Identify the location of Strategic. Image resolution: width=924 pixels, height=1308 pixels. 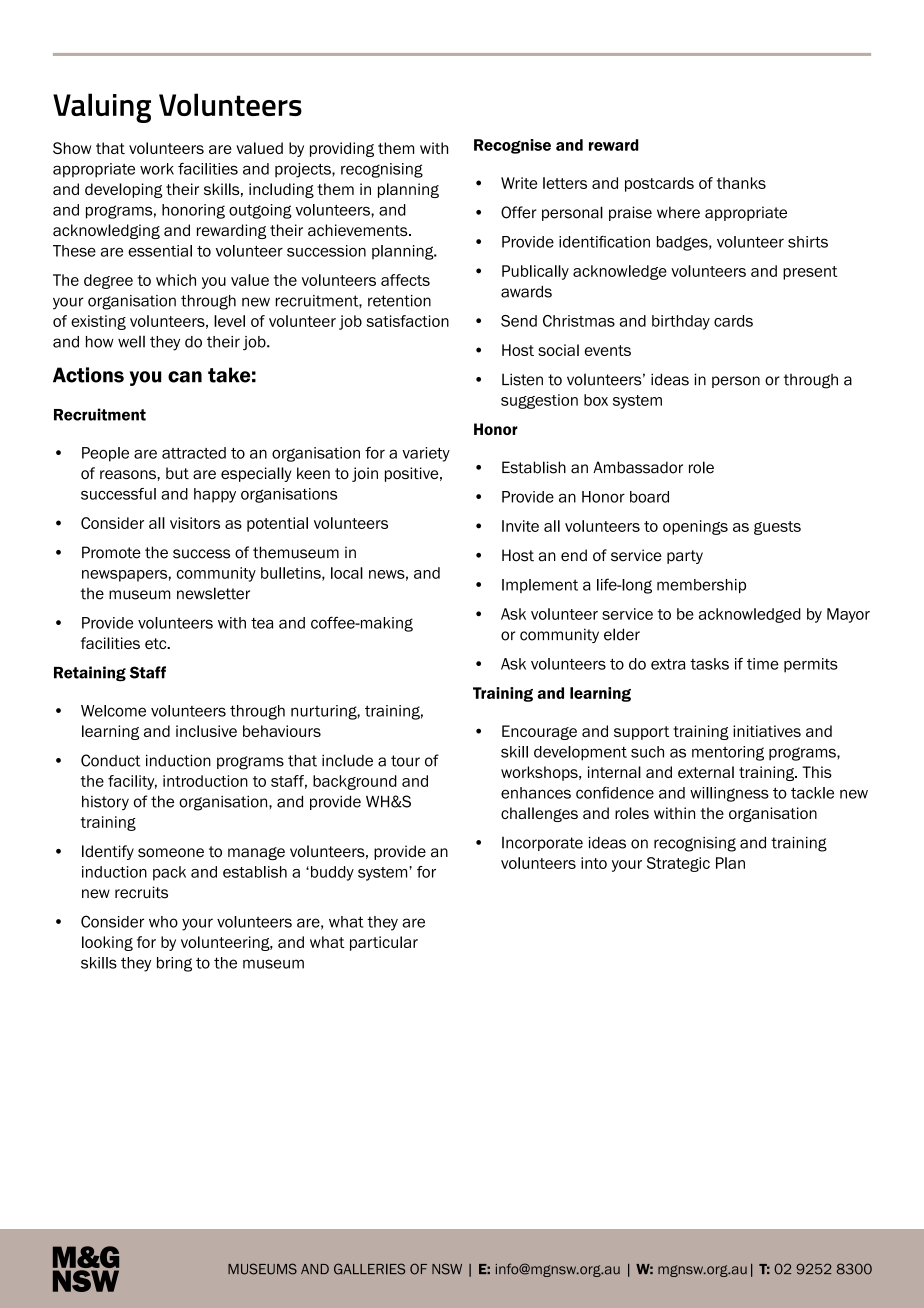
(678, 864).
